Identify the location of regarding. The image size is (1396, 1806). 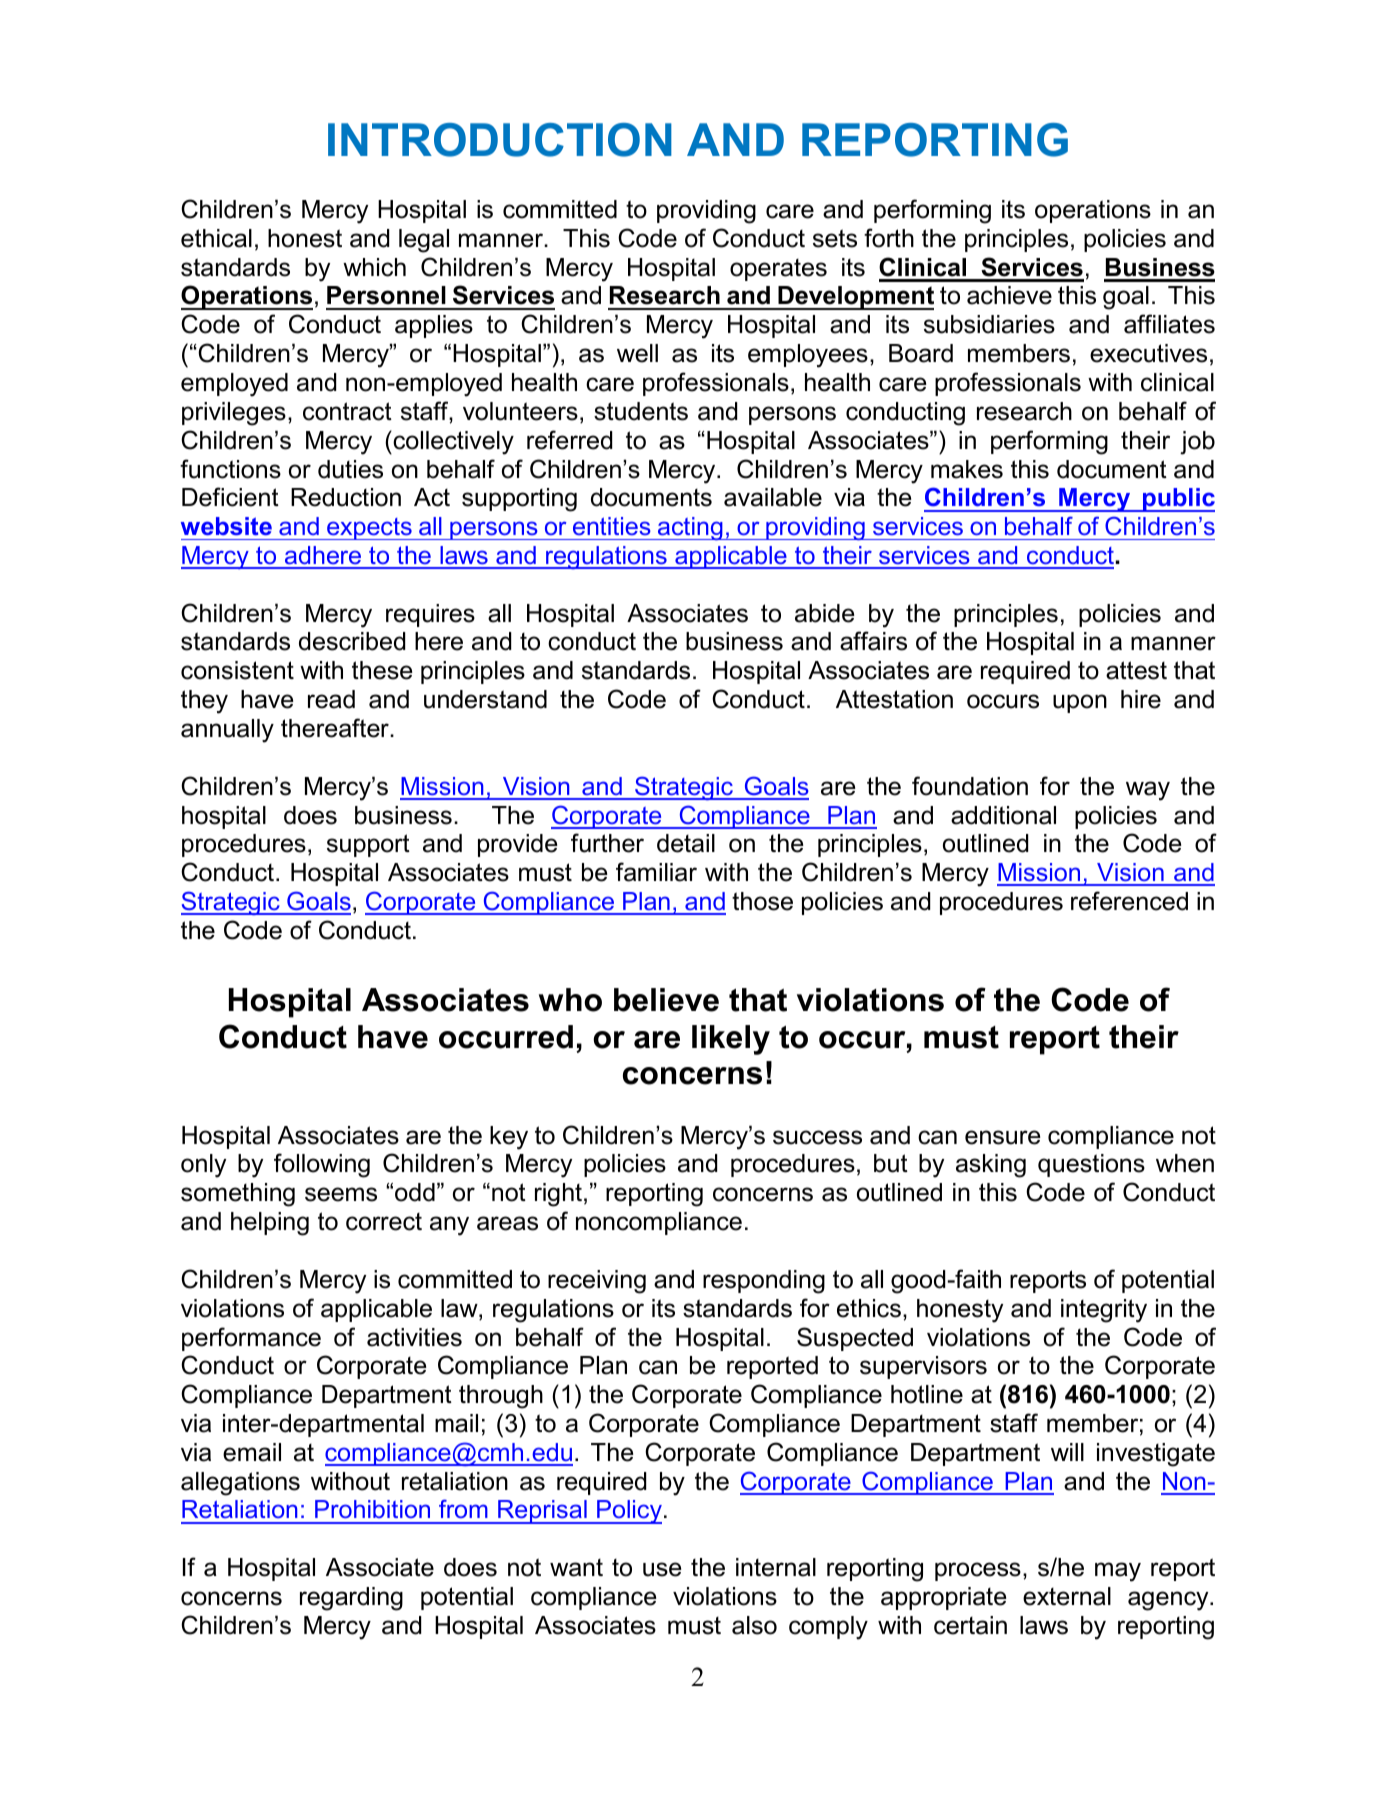
(351, 1599).
